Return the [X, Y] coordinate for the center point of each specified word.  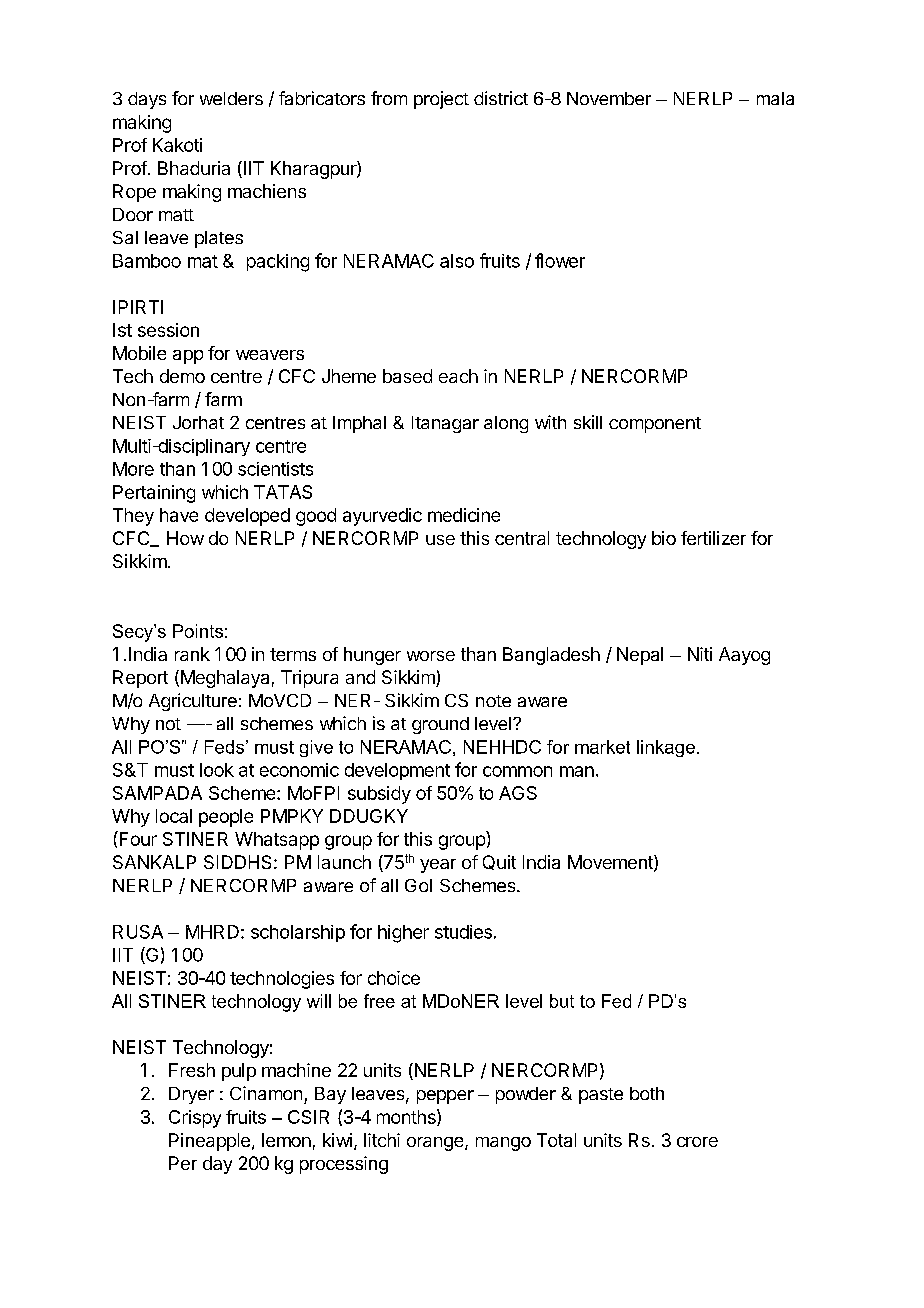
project [441, 100]
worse [431, 656]
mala [775, 98]
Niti [700, 654]
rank [192, 654]
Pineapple [209, 1142]
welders [231, 98]
